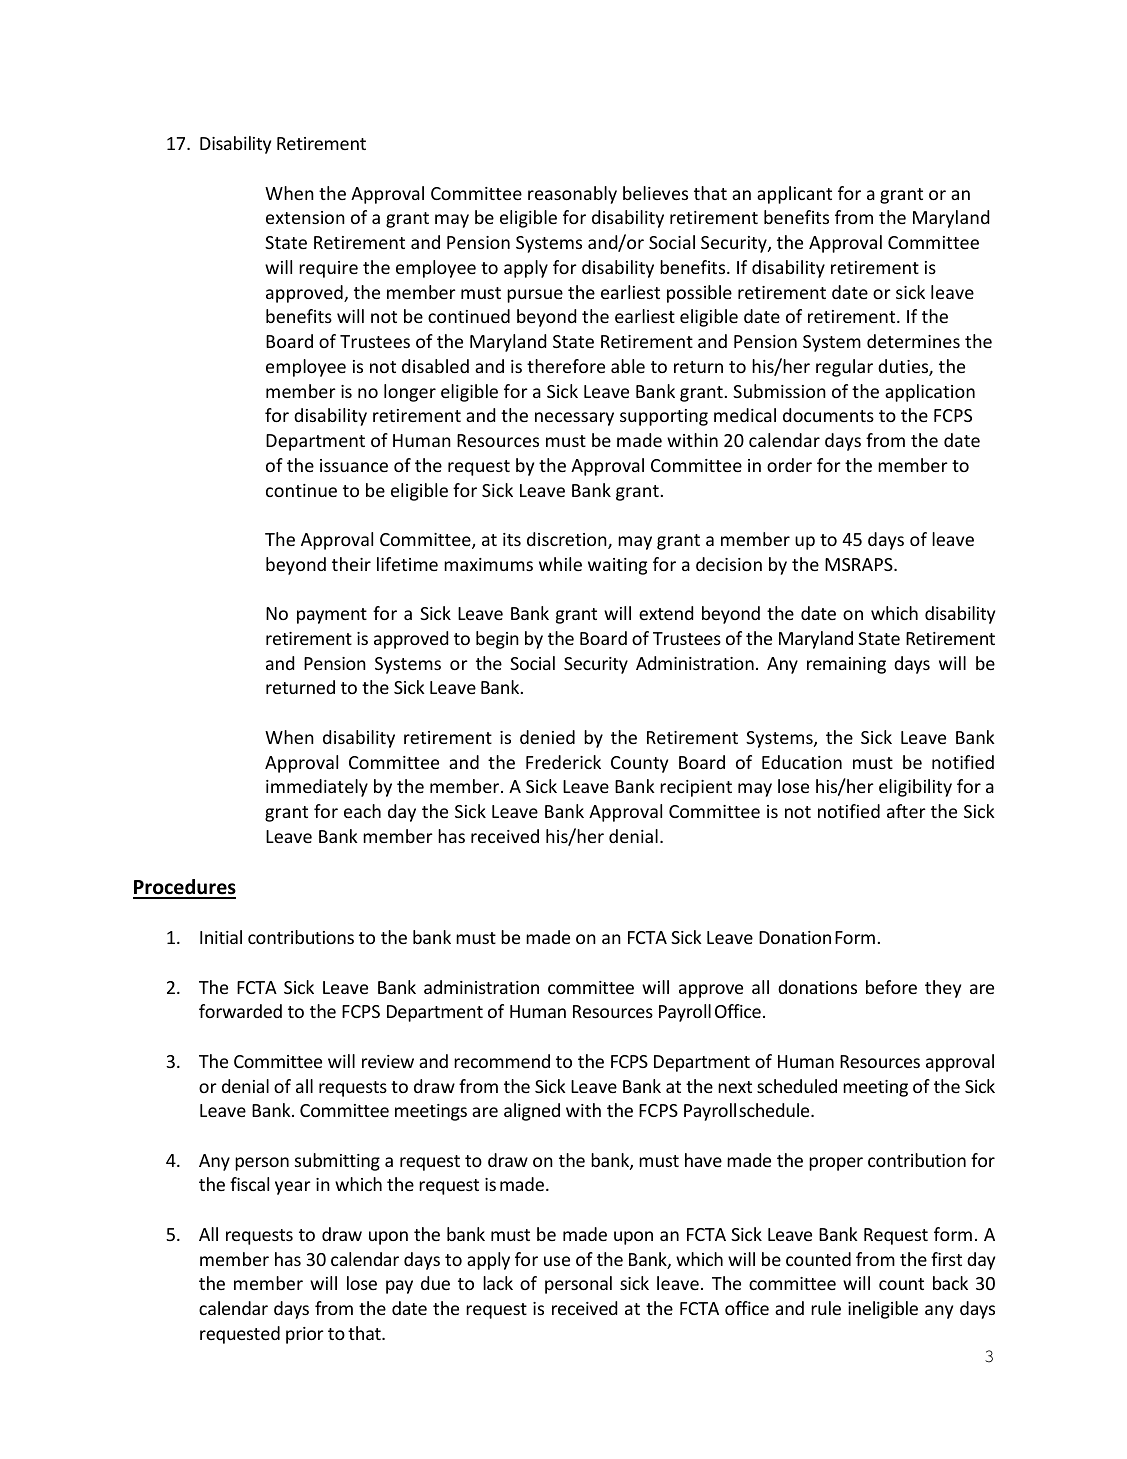 This document has height=1459, width=1127. Describe the element at coordinates (240, 1011) in the document. I see `forwarded` at that location.
